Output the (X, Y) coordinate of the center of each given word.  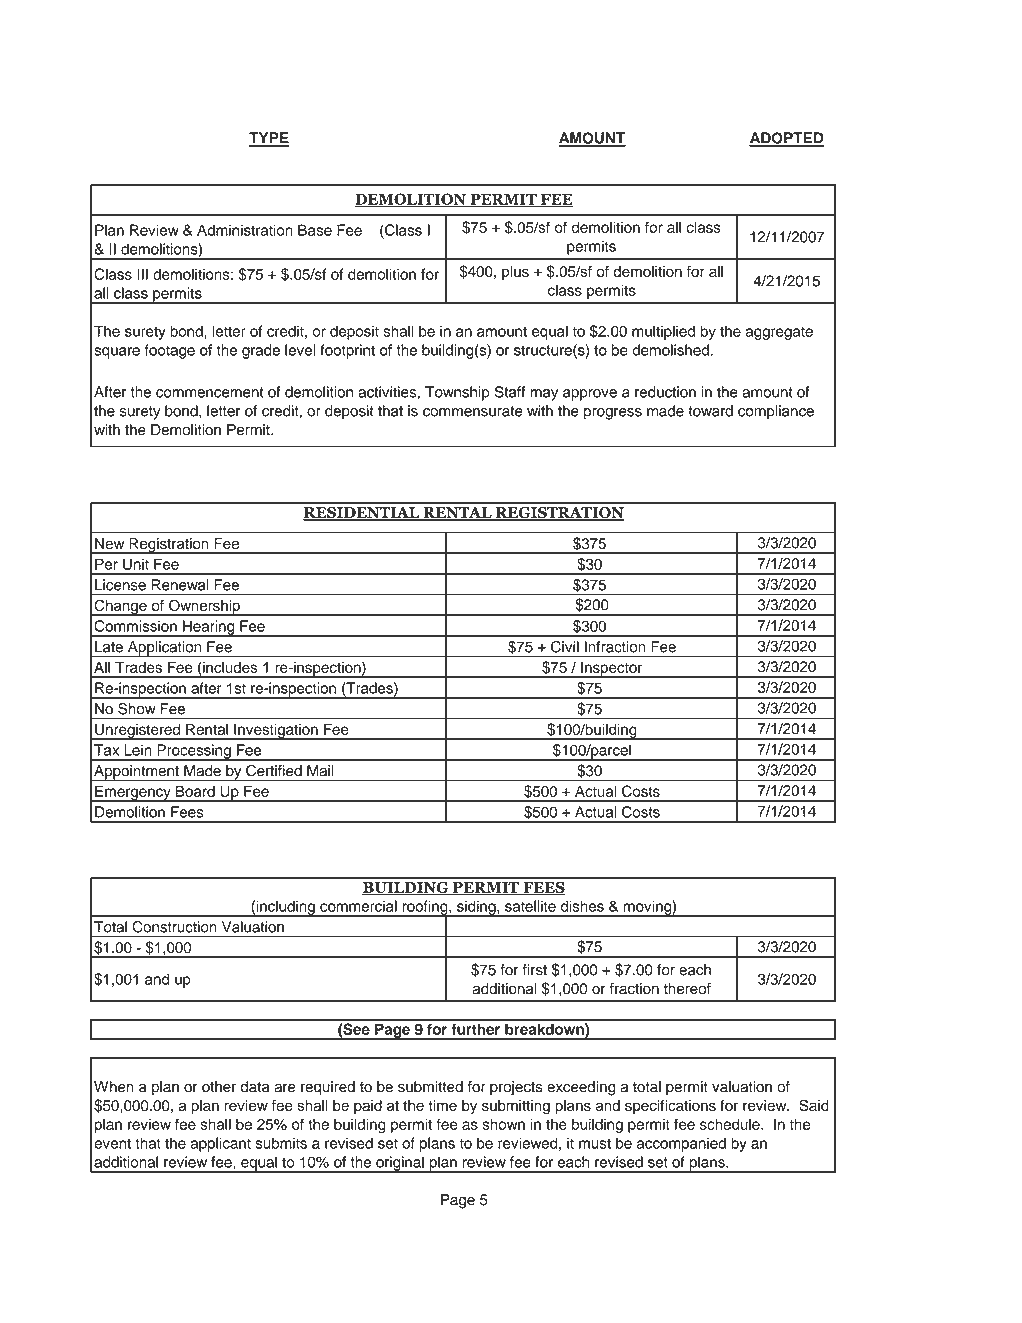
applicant (220, 1144)
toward (710, 411)
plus (515, 273)
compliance (776, 412)
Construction (175, 927)
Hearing (209, 628)
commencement (210, 392)
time (442, 1105)
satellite (530, 906)
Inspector (612, 669)
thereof (687, 989)
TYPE (269, 139)
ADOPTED (786, 139)
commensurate (473, 411)
